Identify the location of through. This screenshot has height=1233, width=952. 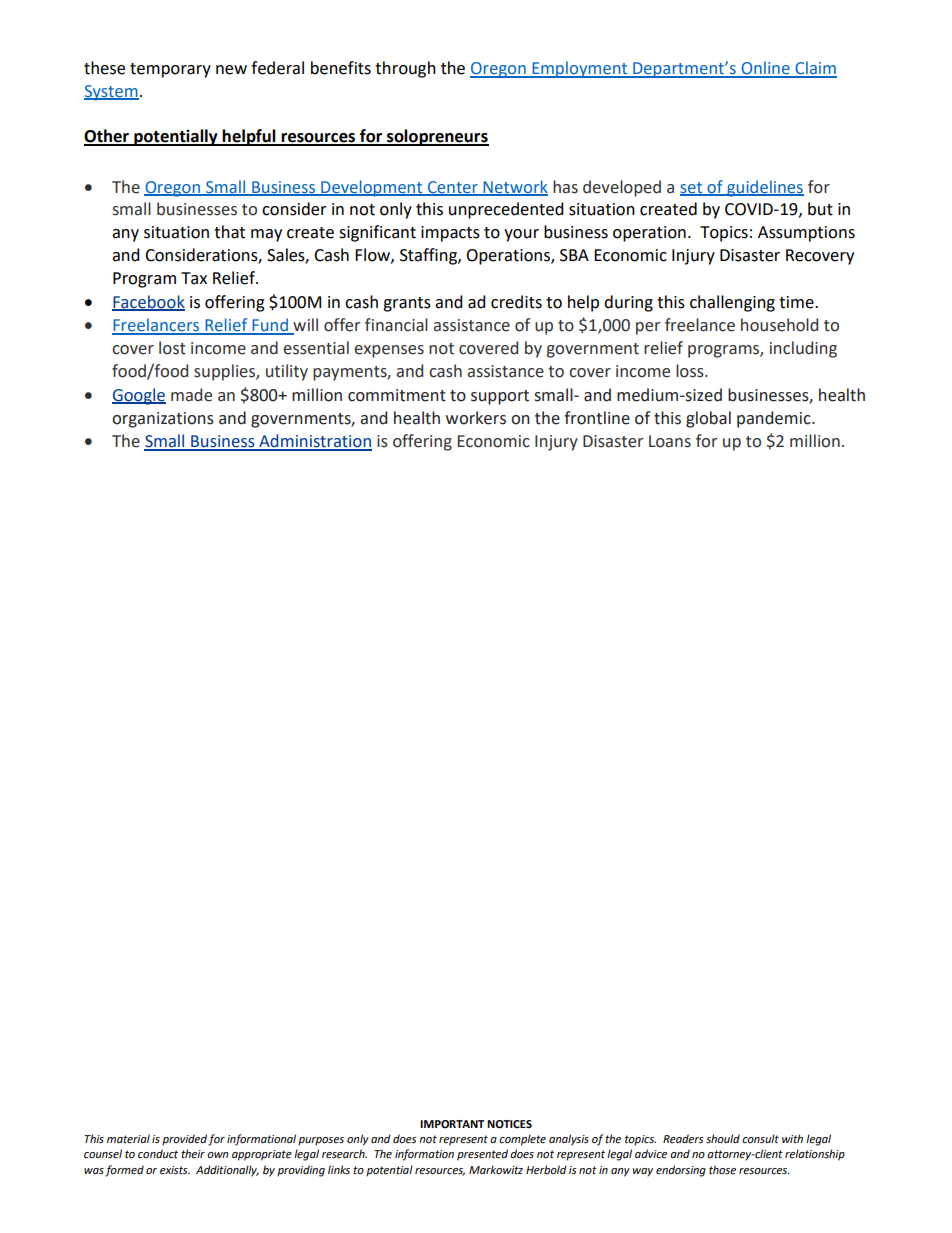
(405, 69).
